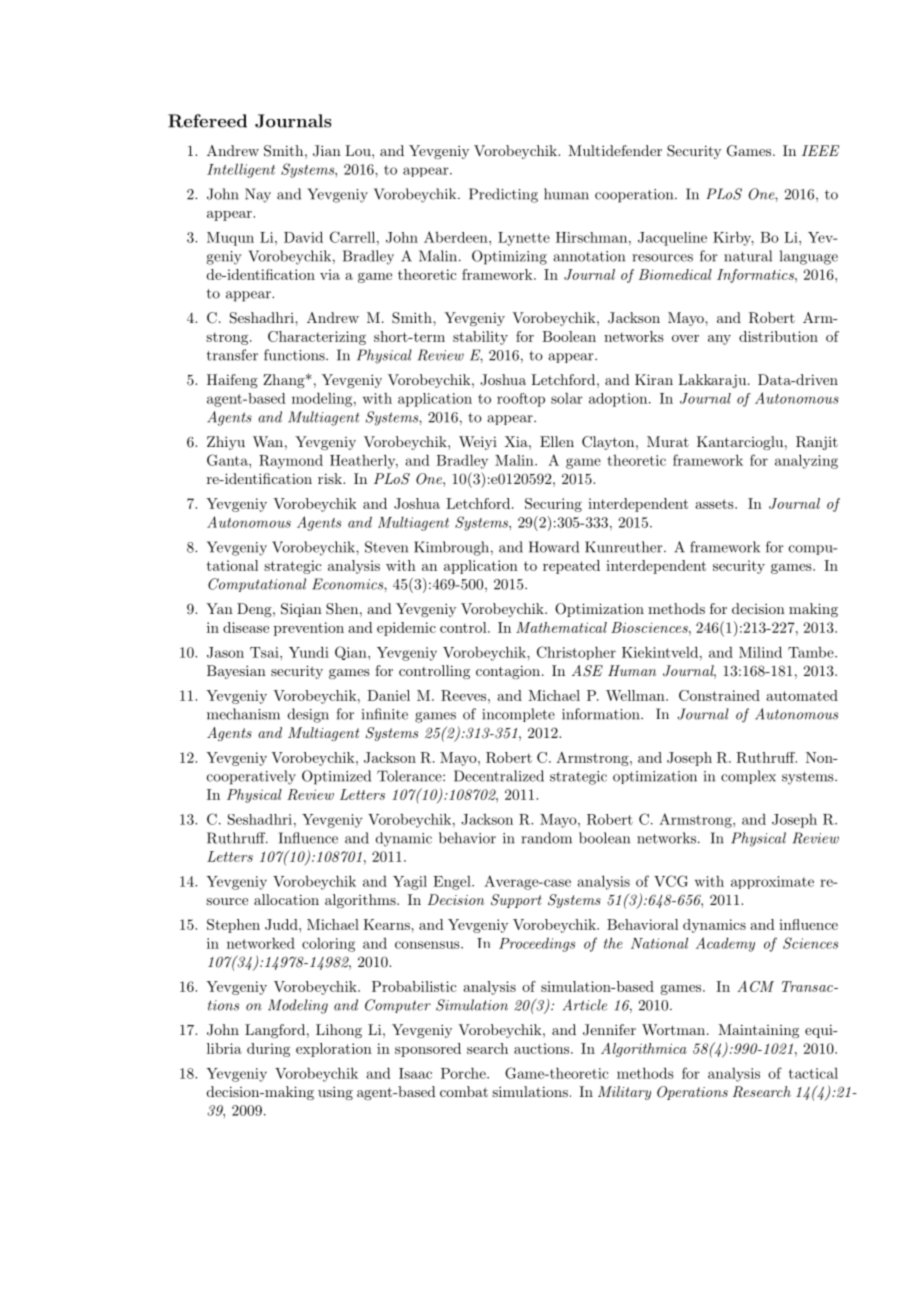 This document has height=1308, width=924. Describe the element at coordinates (291, 462) in the document. I see `Raymond` at that location.
